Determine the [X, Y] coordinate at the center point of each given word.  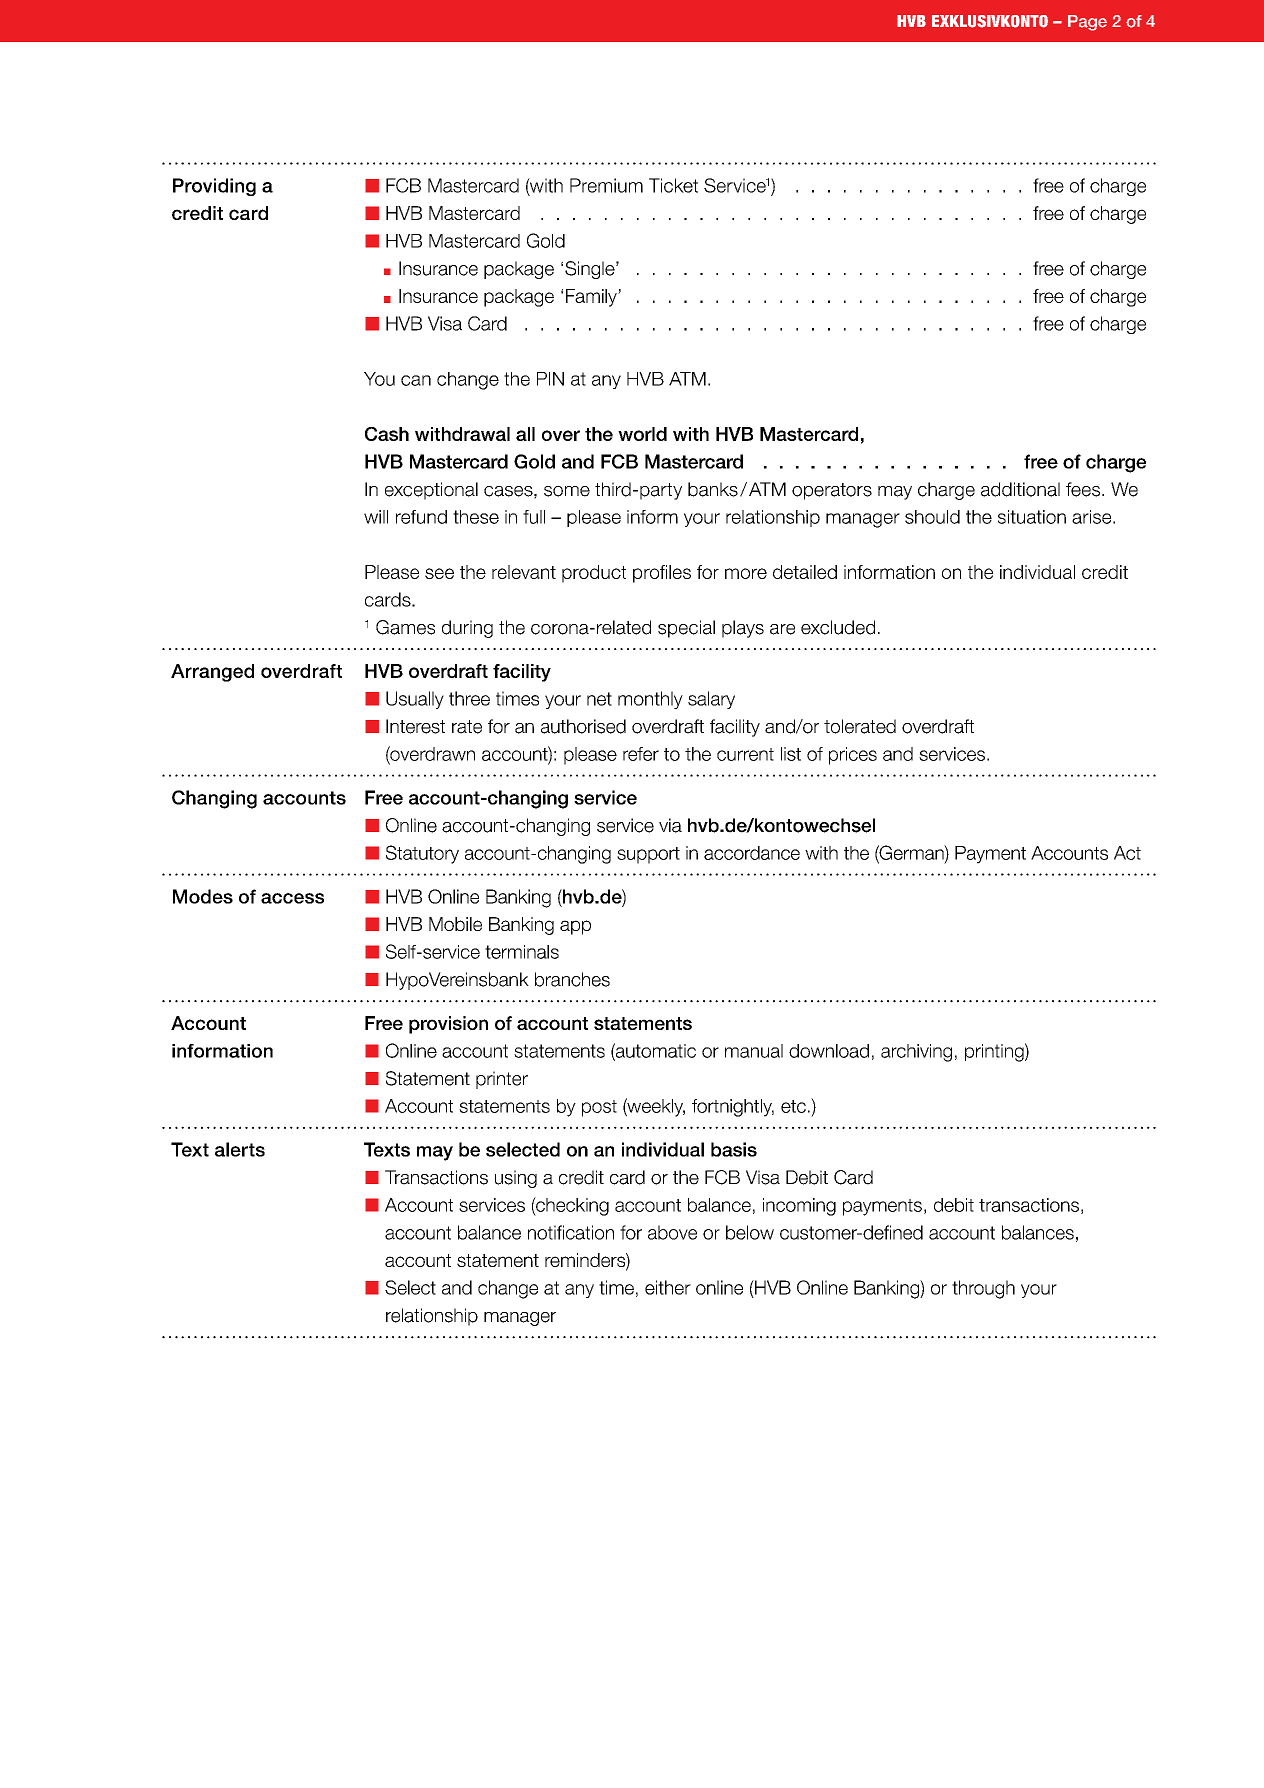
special [686, 629]
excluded [838, 627]
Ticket [673, 185]
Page [1087, 23]
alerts [240, 1149]
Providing [214, 187]
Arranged [212, 673]
